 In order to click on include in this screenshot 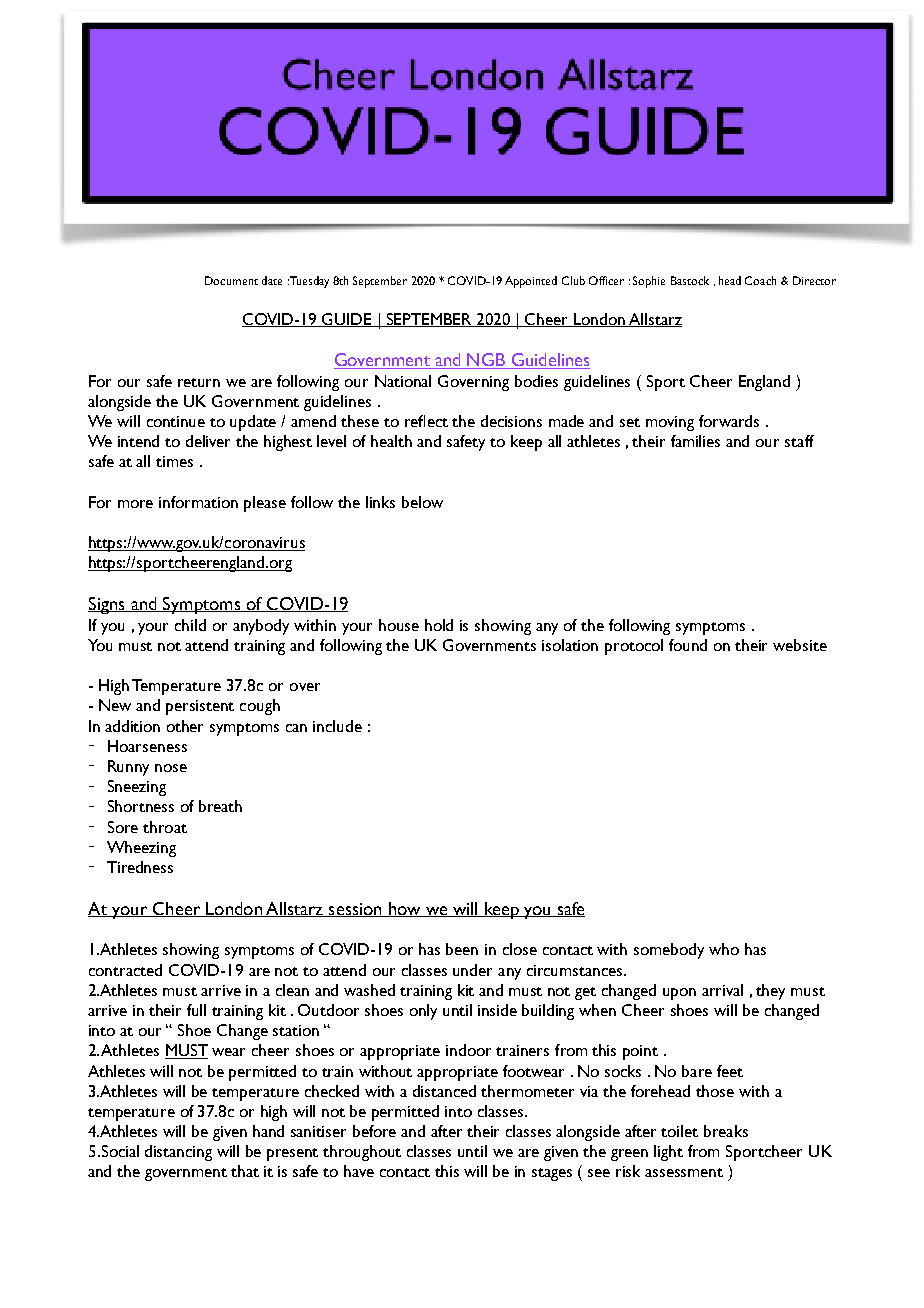, I will do `click(337, 726)`.
